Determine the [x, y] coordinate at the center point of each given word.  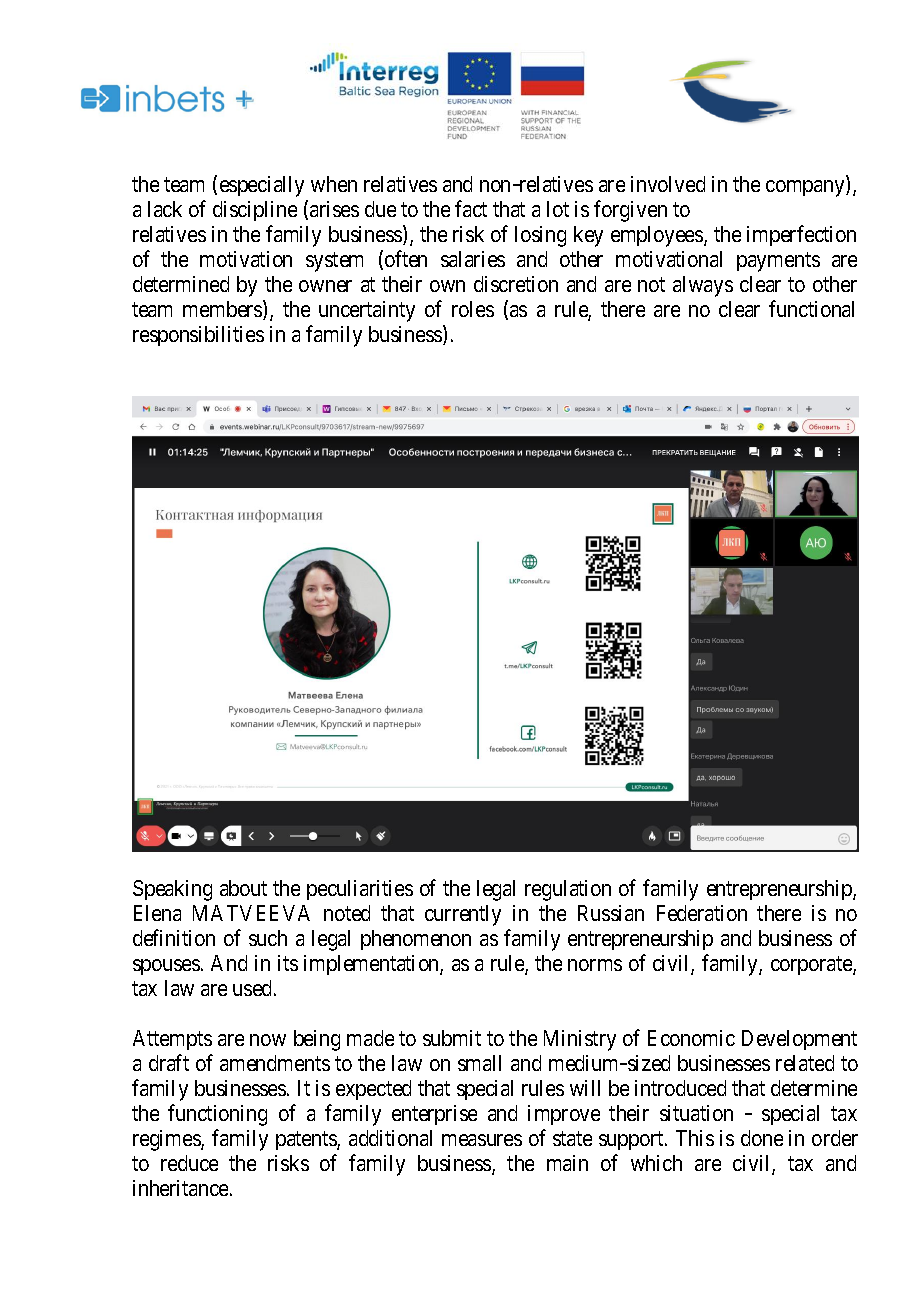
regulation [568, 890]
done [762, 1138]
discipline [255, 211]
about [243, 888]
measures [482, 1140]
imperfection [801, 235]
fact [471, 208]
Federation [702, 913]
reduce [189, 1163]
